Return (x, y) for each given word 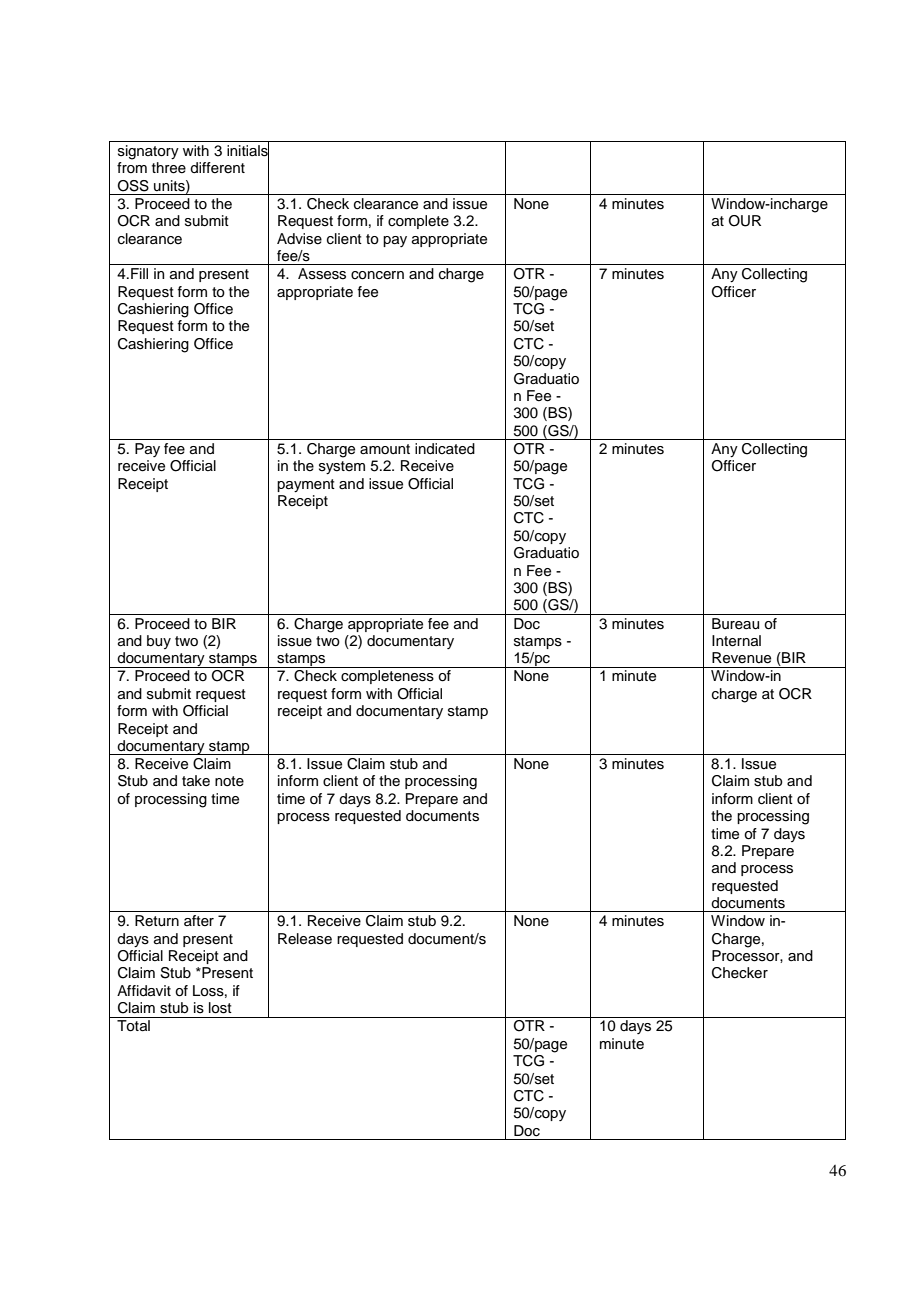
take (196, 780)
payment (306, 485)
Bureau (735, 624)
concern (377, 275)
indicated (445, 449)
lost (220, 1008)
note (229, 781)
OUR (745, 221)
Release (305, 939)
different (217, 168)
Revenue (741, 658)
